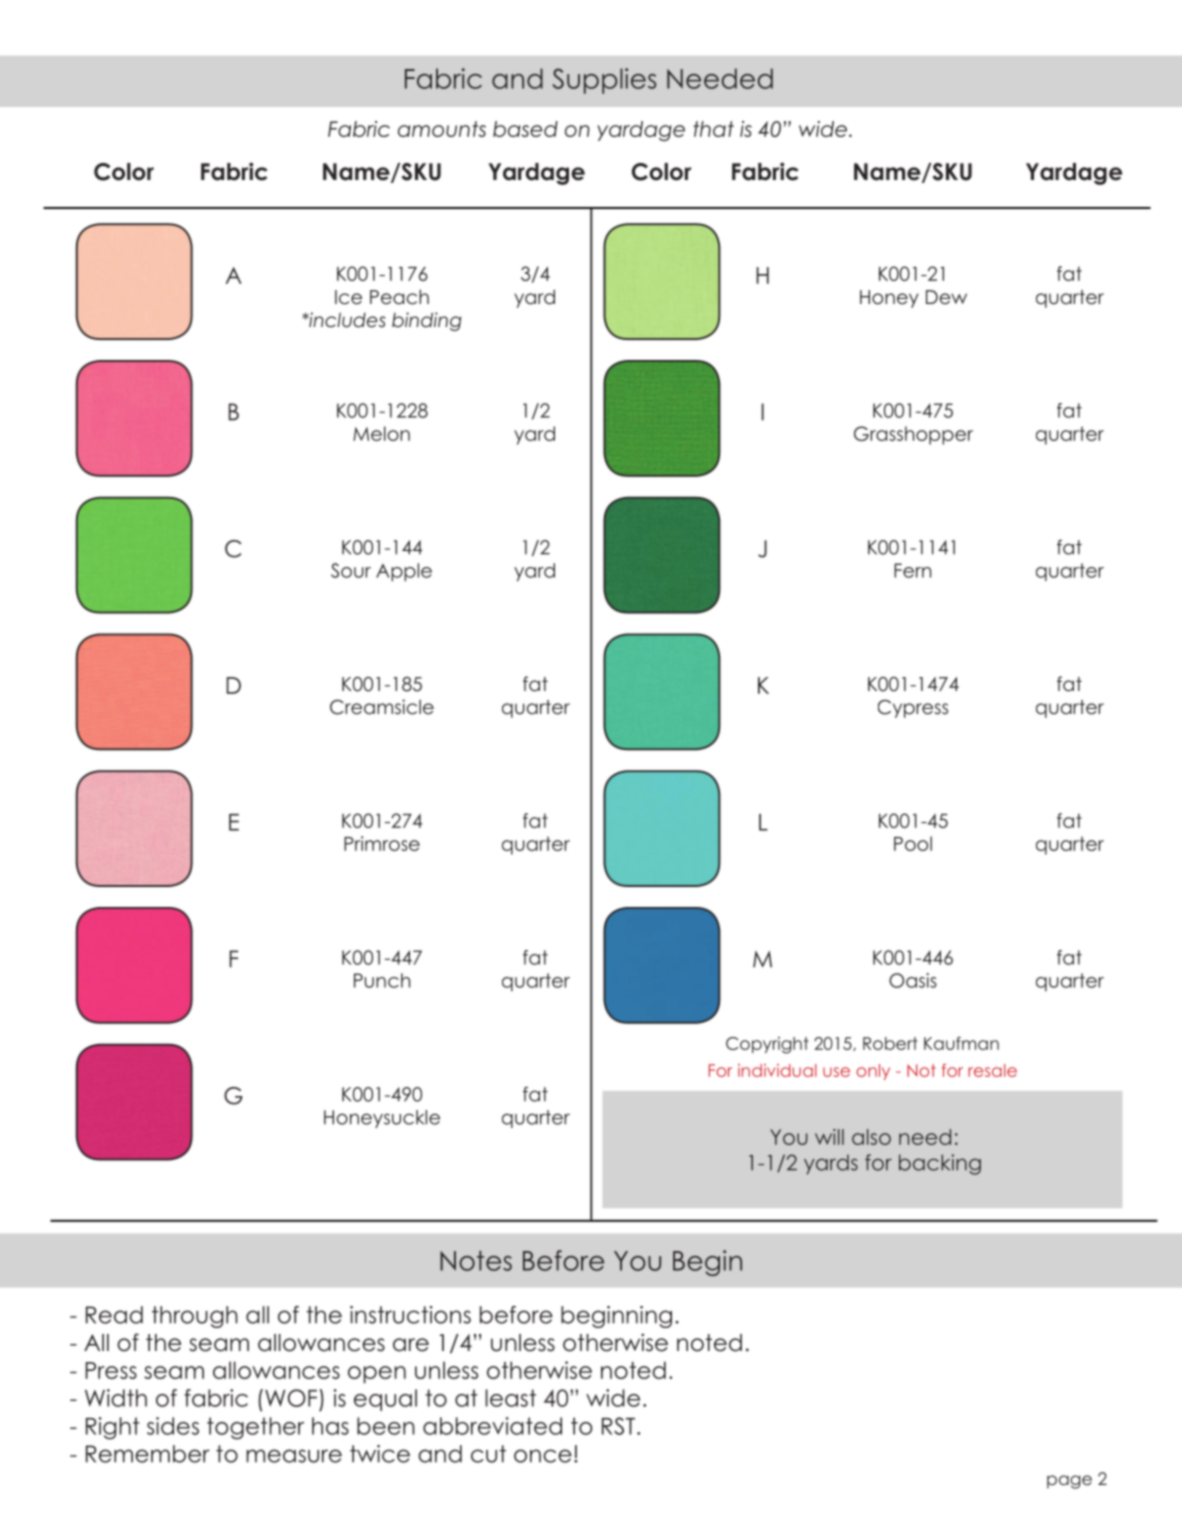  I want to click on amounts, so click(442, 129).
